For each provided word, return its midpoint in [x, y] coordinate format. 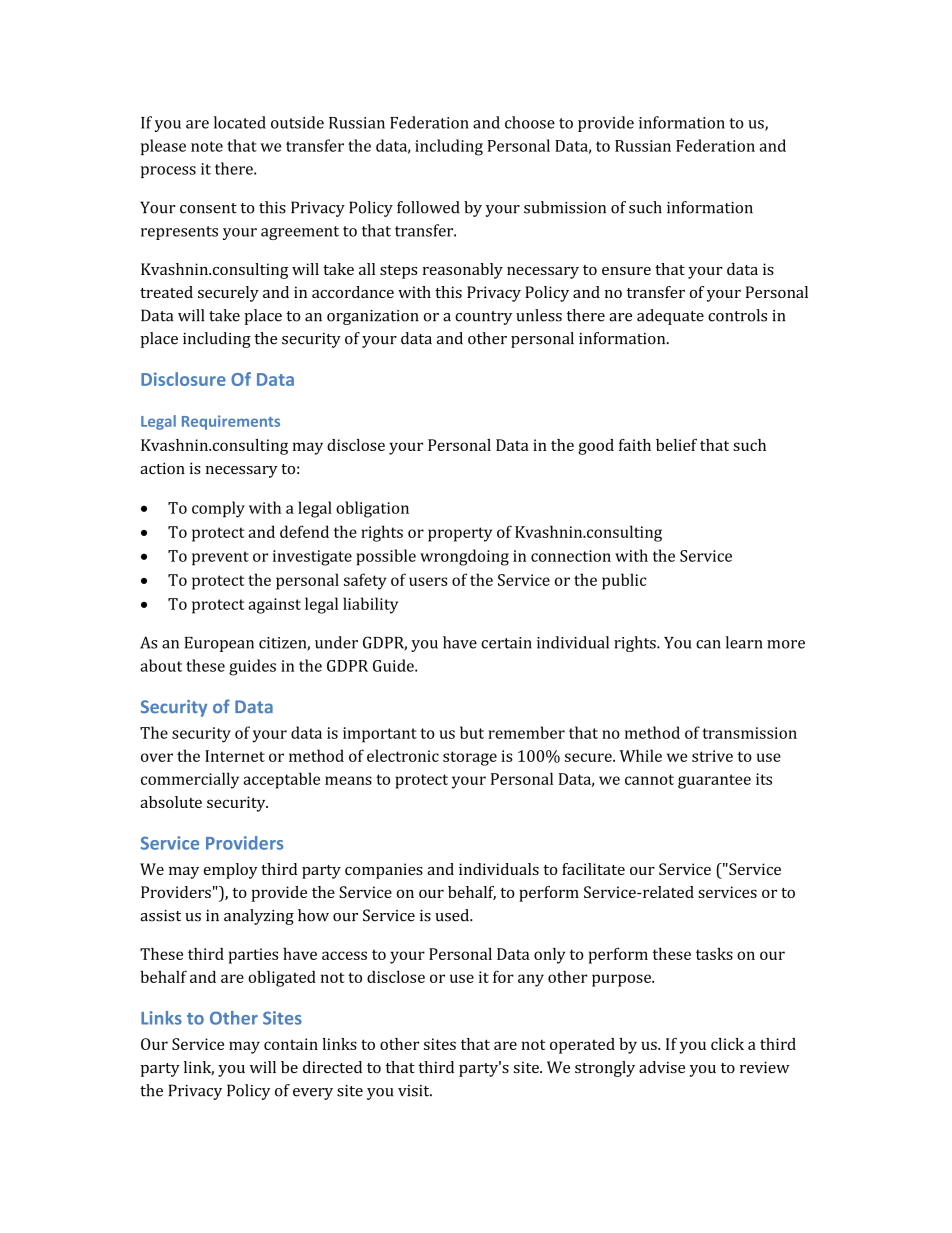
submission [565, 207]
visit [415, 1091]
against [274, 606]
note [207, 146]
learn [744, 642]
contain [291, 1044]
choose [530, 122]
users [428, 581]
